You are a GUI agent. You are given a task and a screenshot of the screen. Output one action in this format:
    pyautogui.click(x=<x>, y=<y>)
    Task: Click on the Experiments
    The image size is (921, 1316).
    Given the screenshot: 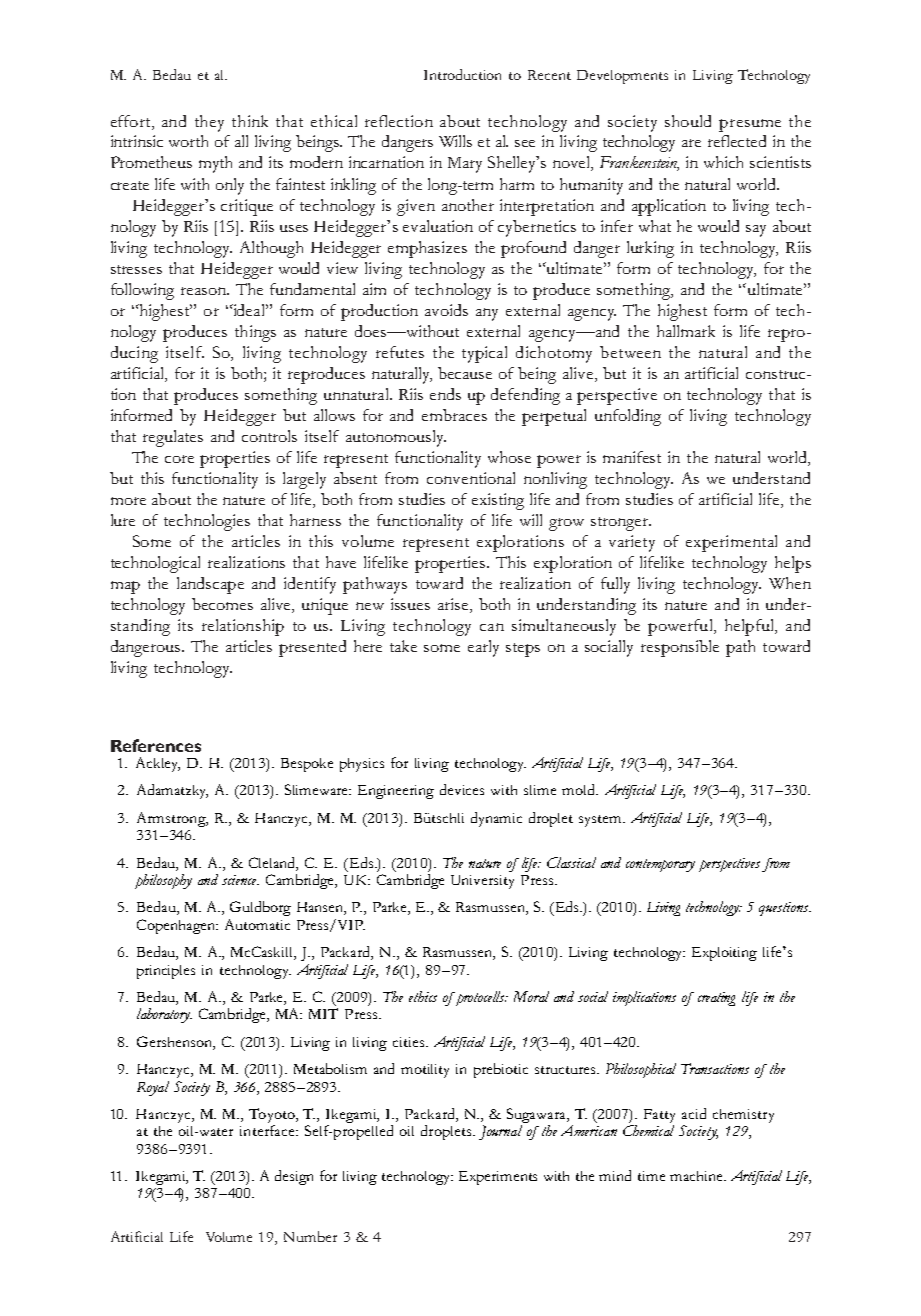 What is the action you would take?
    pyautogui.click(x=498, y=1178)
